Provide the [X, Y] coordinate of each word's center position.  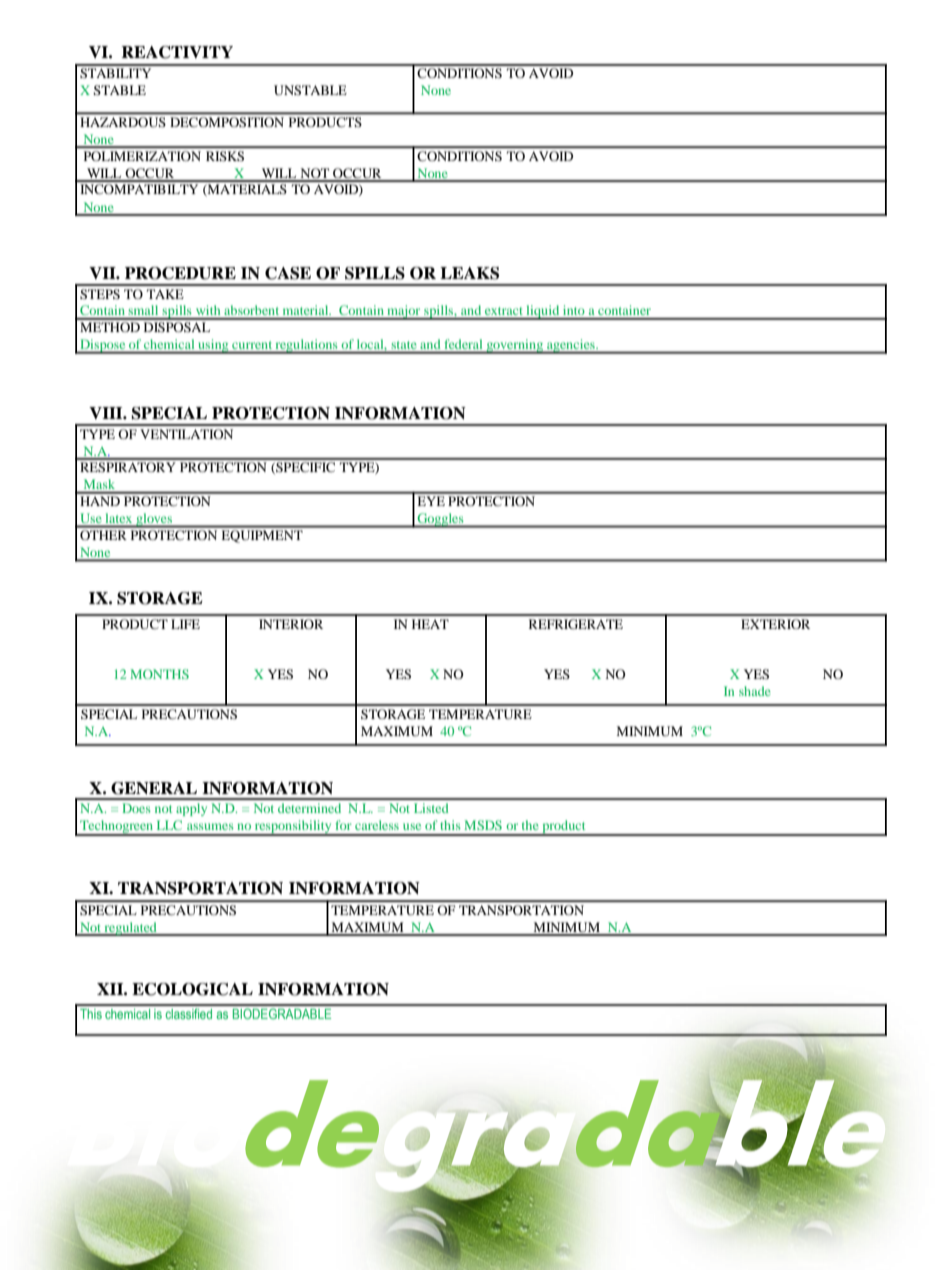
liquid [543, 312]
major [404, 312]
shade [755, 691]
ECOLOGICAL [192, 989]
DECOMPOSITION [227, 122]
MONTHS [159, 674]
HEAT [430, 624]
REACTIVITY [177, 52]
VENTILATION [186, 434]
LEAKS [469, 273]
